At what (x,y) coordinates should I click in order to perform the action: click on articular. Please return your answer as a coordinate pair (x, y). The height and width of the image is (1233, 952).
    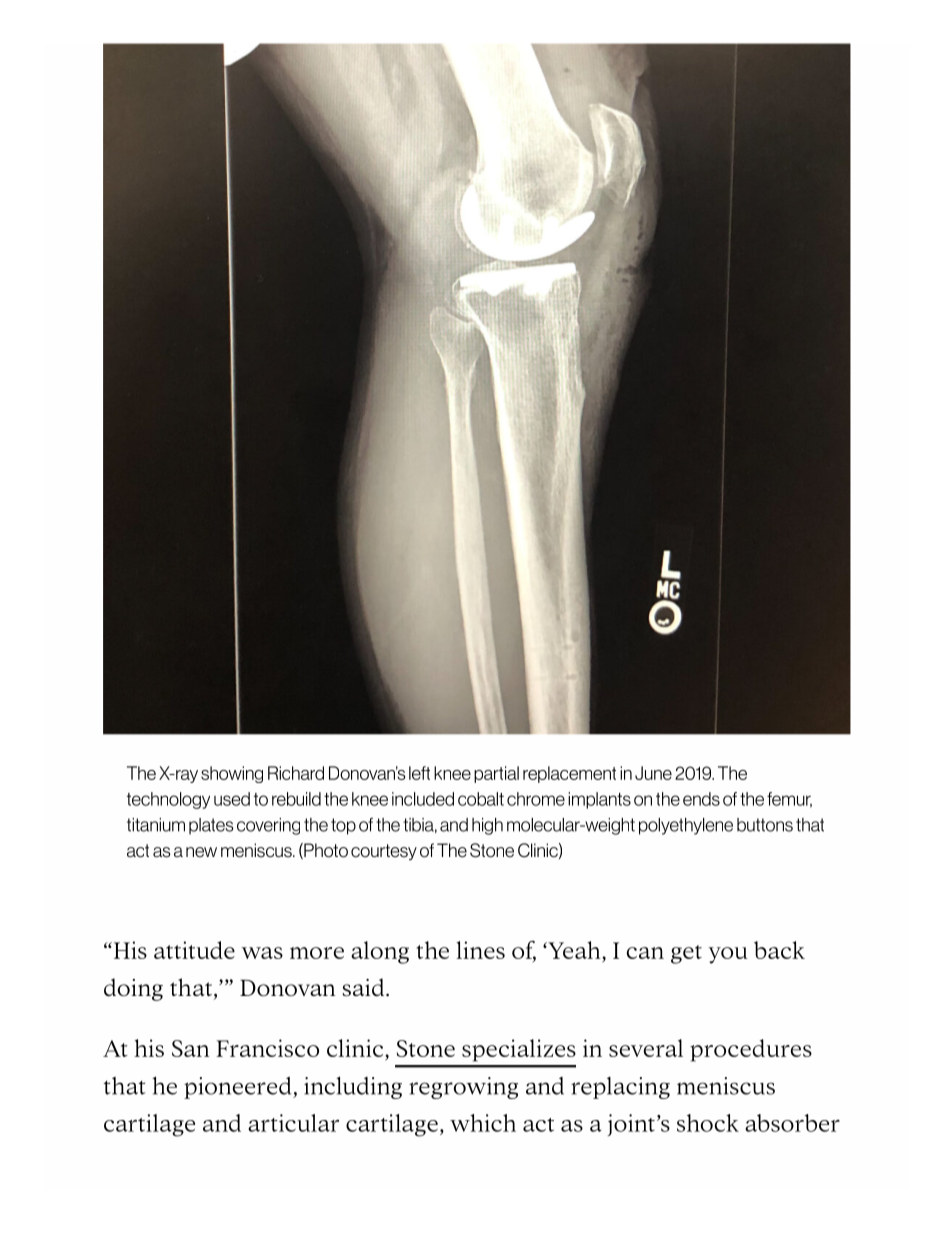
    Looking at the image, I should click on (293, 1123).
